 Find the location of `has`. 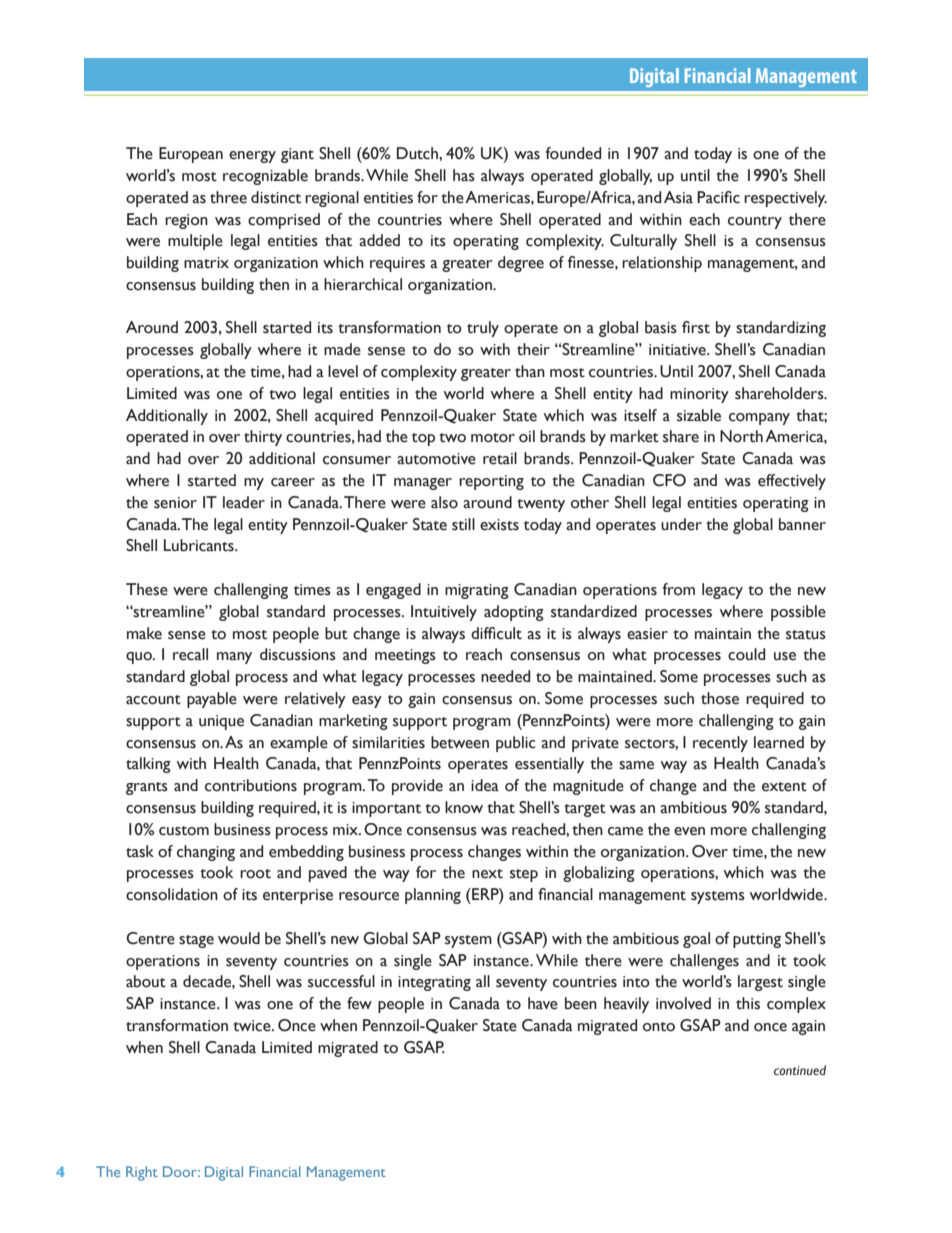

has is located at coordinates (464, 175).
